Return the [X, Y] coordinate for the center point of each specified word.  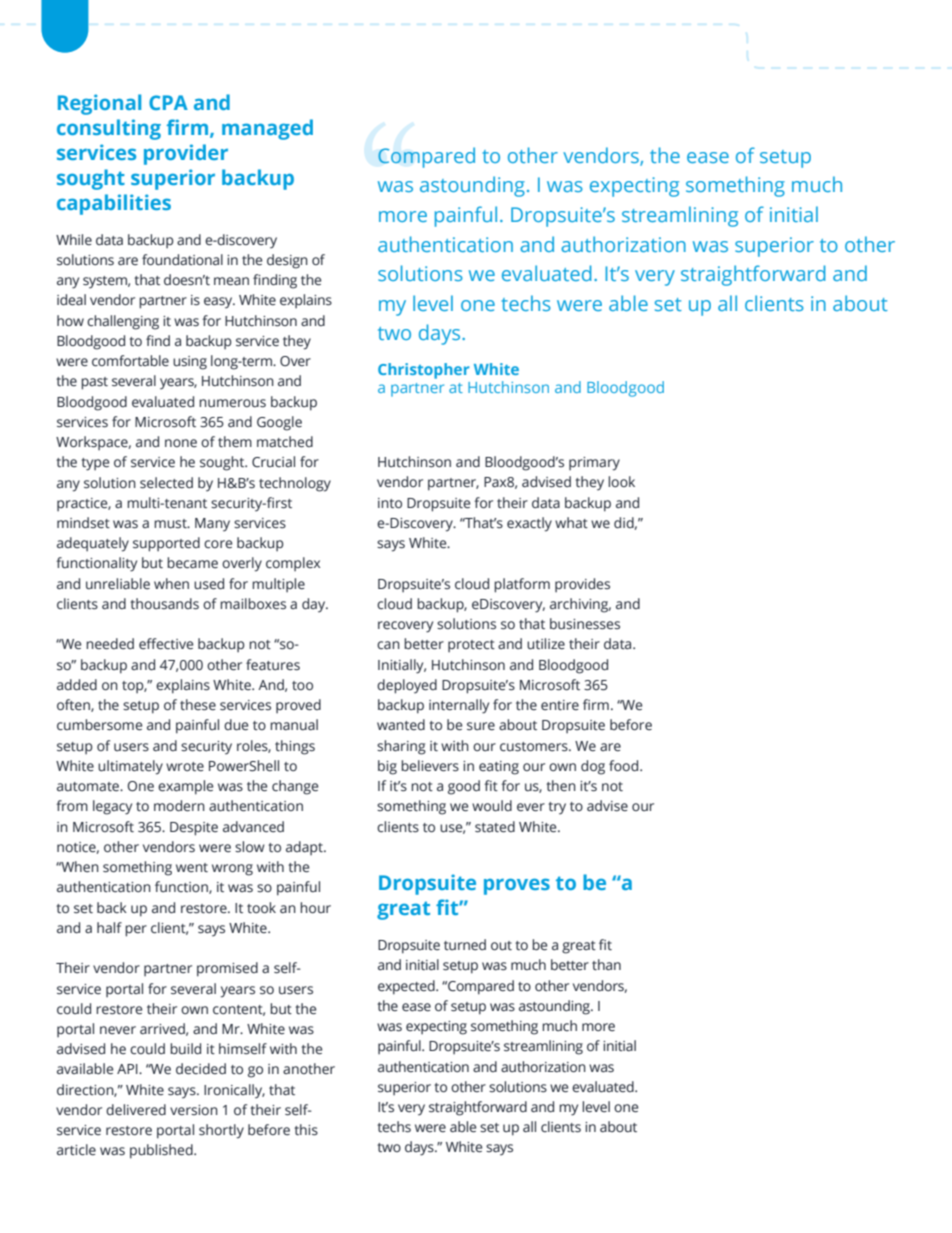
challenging [123, 322]
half [109, 927]
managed [267, 129]
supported [166, 544]
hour [315, 907]
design [287, 261]
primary [594, 464]
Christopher [423, 371]
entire [560, 705]
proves [517, 886]
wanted [401, 725]
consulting [109, 129]
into [390, 503]
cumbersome [99, 725]
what [571, 522]
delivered [136, 1110]
